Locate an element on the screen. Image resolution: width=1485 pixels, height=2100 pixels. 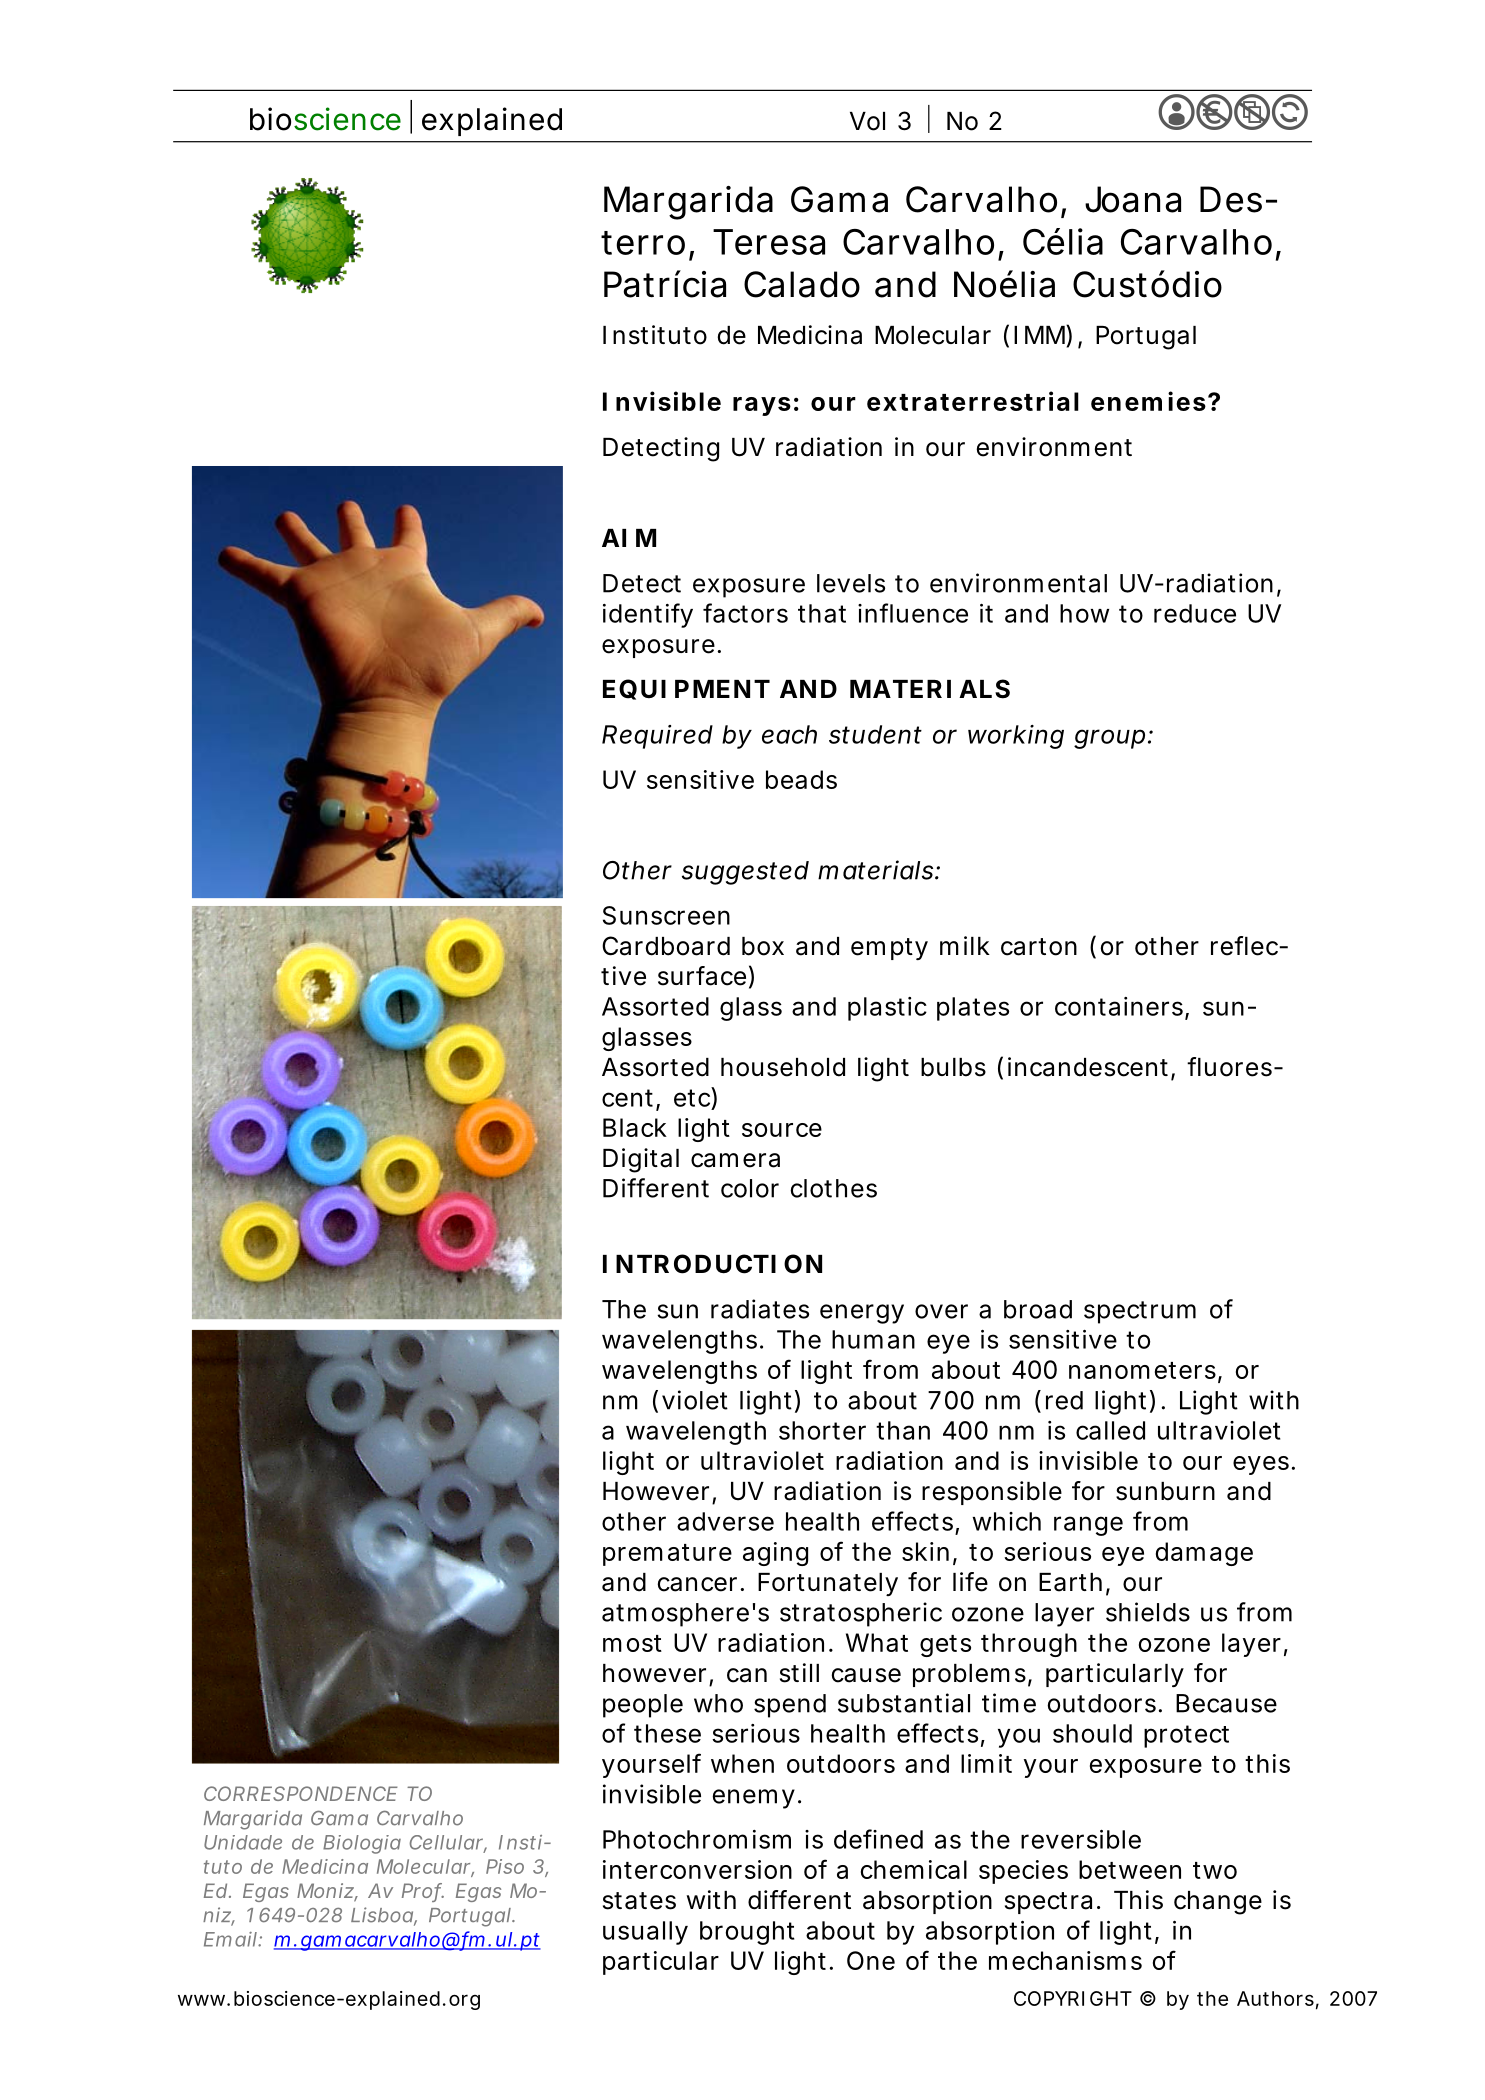
reduce is located at coordinates (1195, 613).
